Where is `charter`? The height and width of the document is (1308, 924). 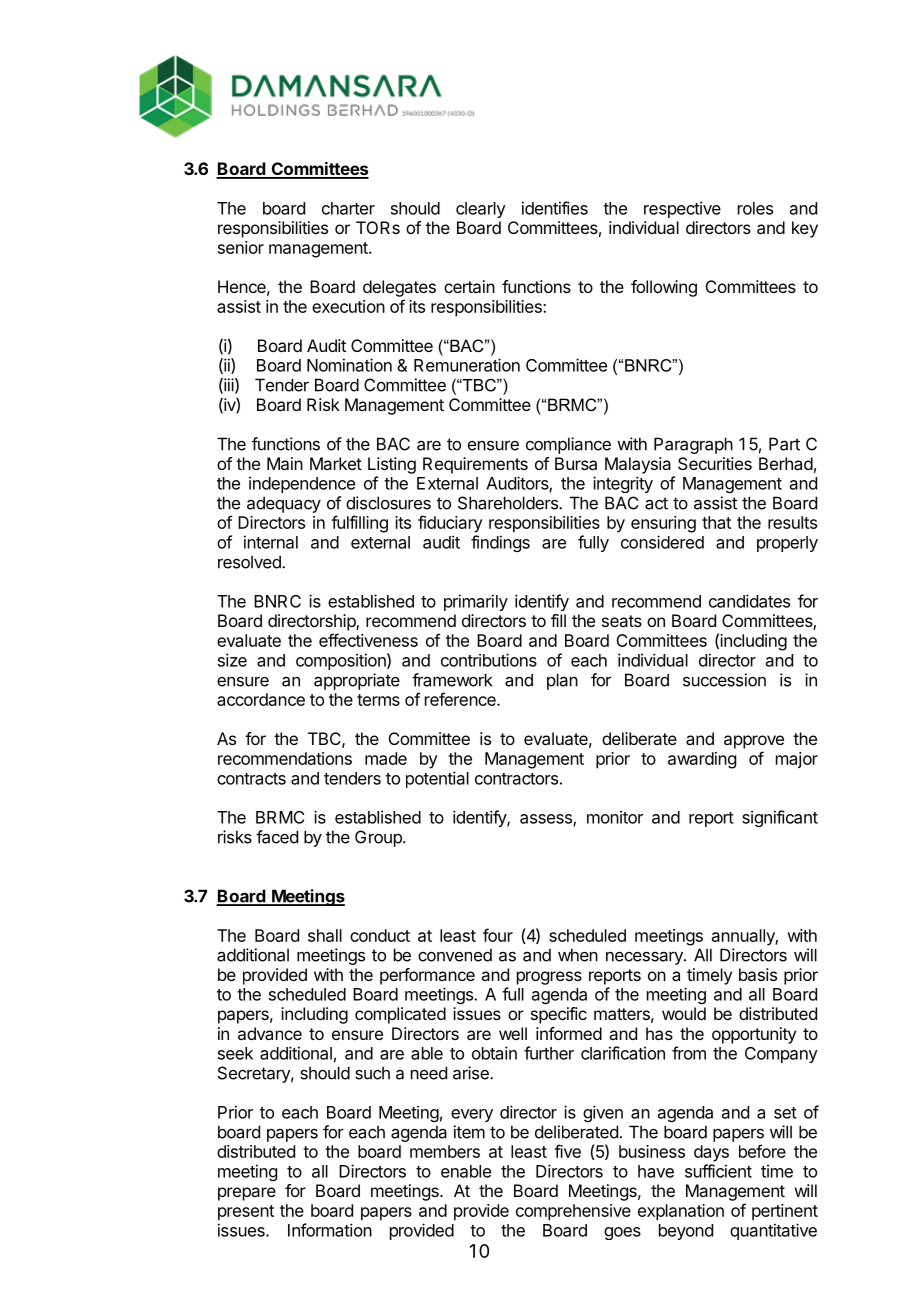 charter is located at coordinates (348, 208).
